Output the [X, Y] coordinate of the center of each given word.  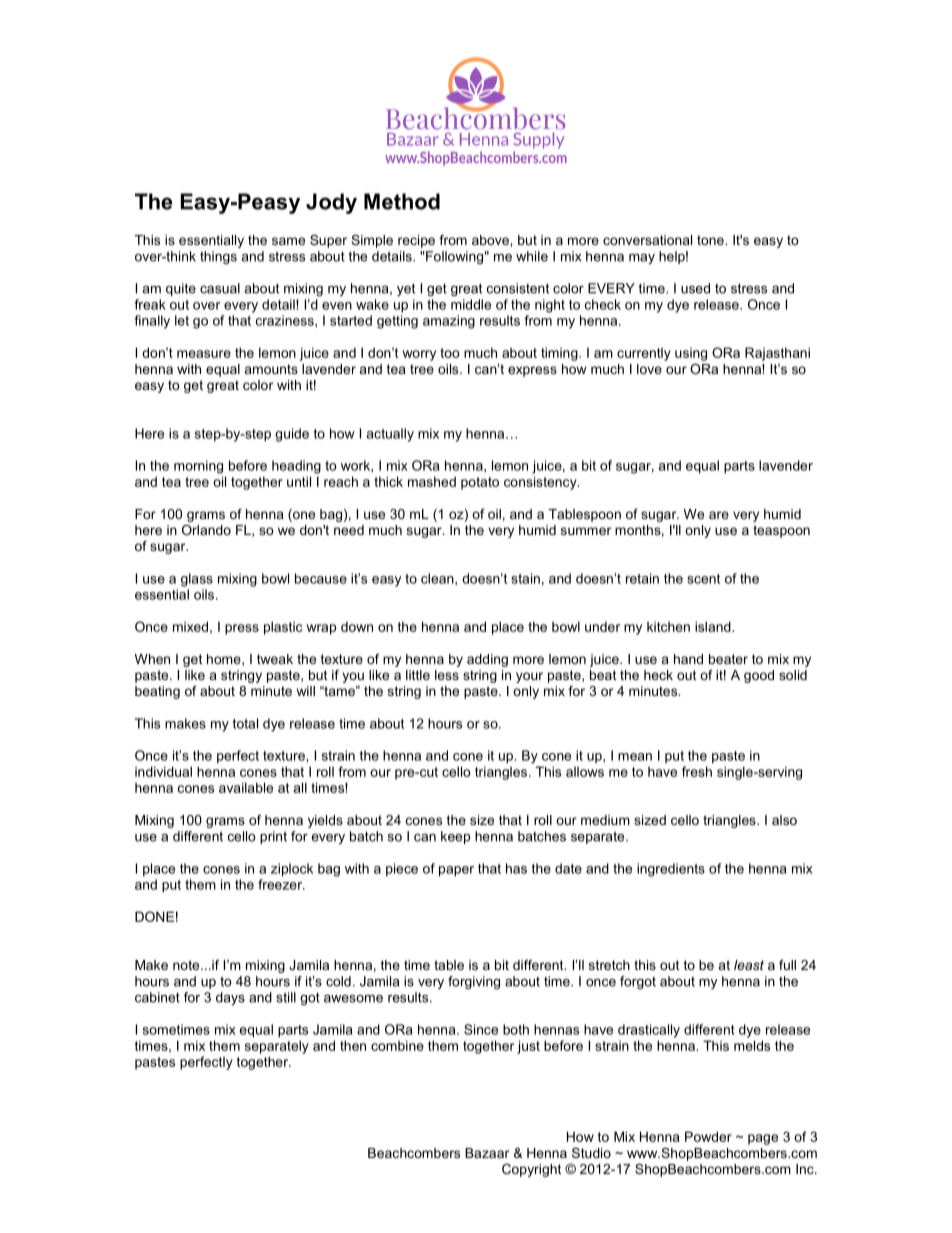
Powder [708, 1136]
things [218, 257]
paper [456, 871]
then [353, 1045]
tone [711, 240]
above [491, 240]
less [447, 675]
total [245, 723]
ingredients [671, 870]
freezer [281, 884]
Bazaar [487, 1153]
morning [198, 467]
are [719, 515]
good [759, 676]
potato [480, 483]
